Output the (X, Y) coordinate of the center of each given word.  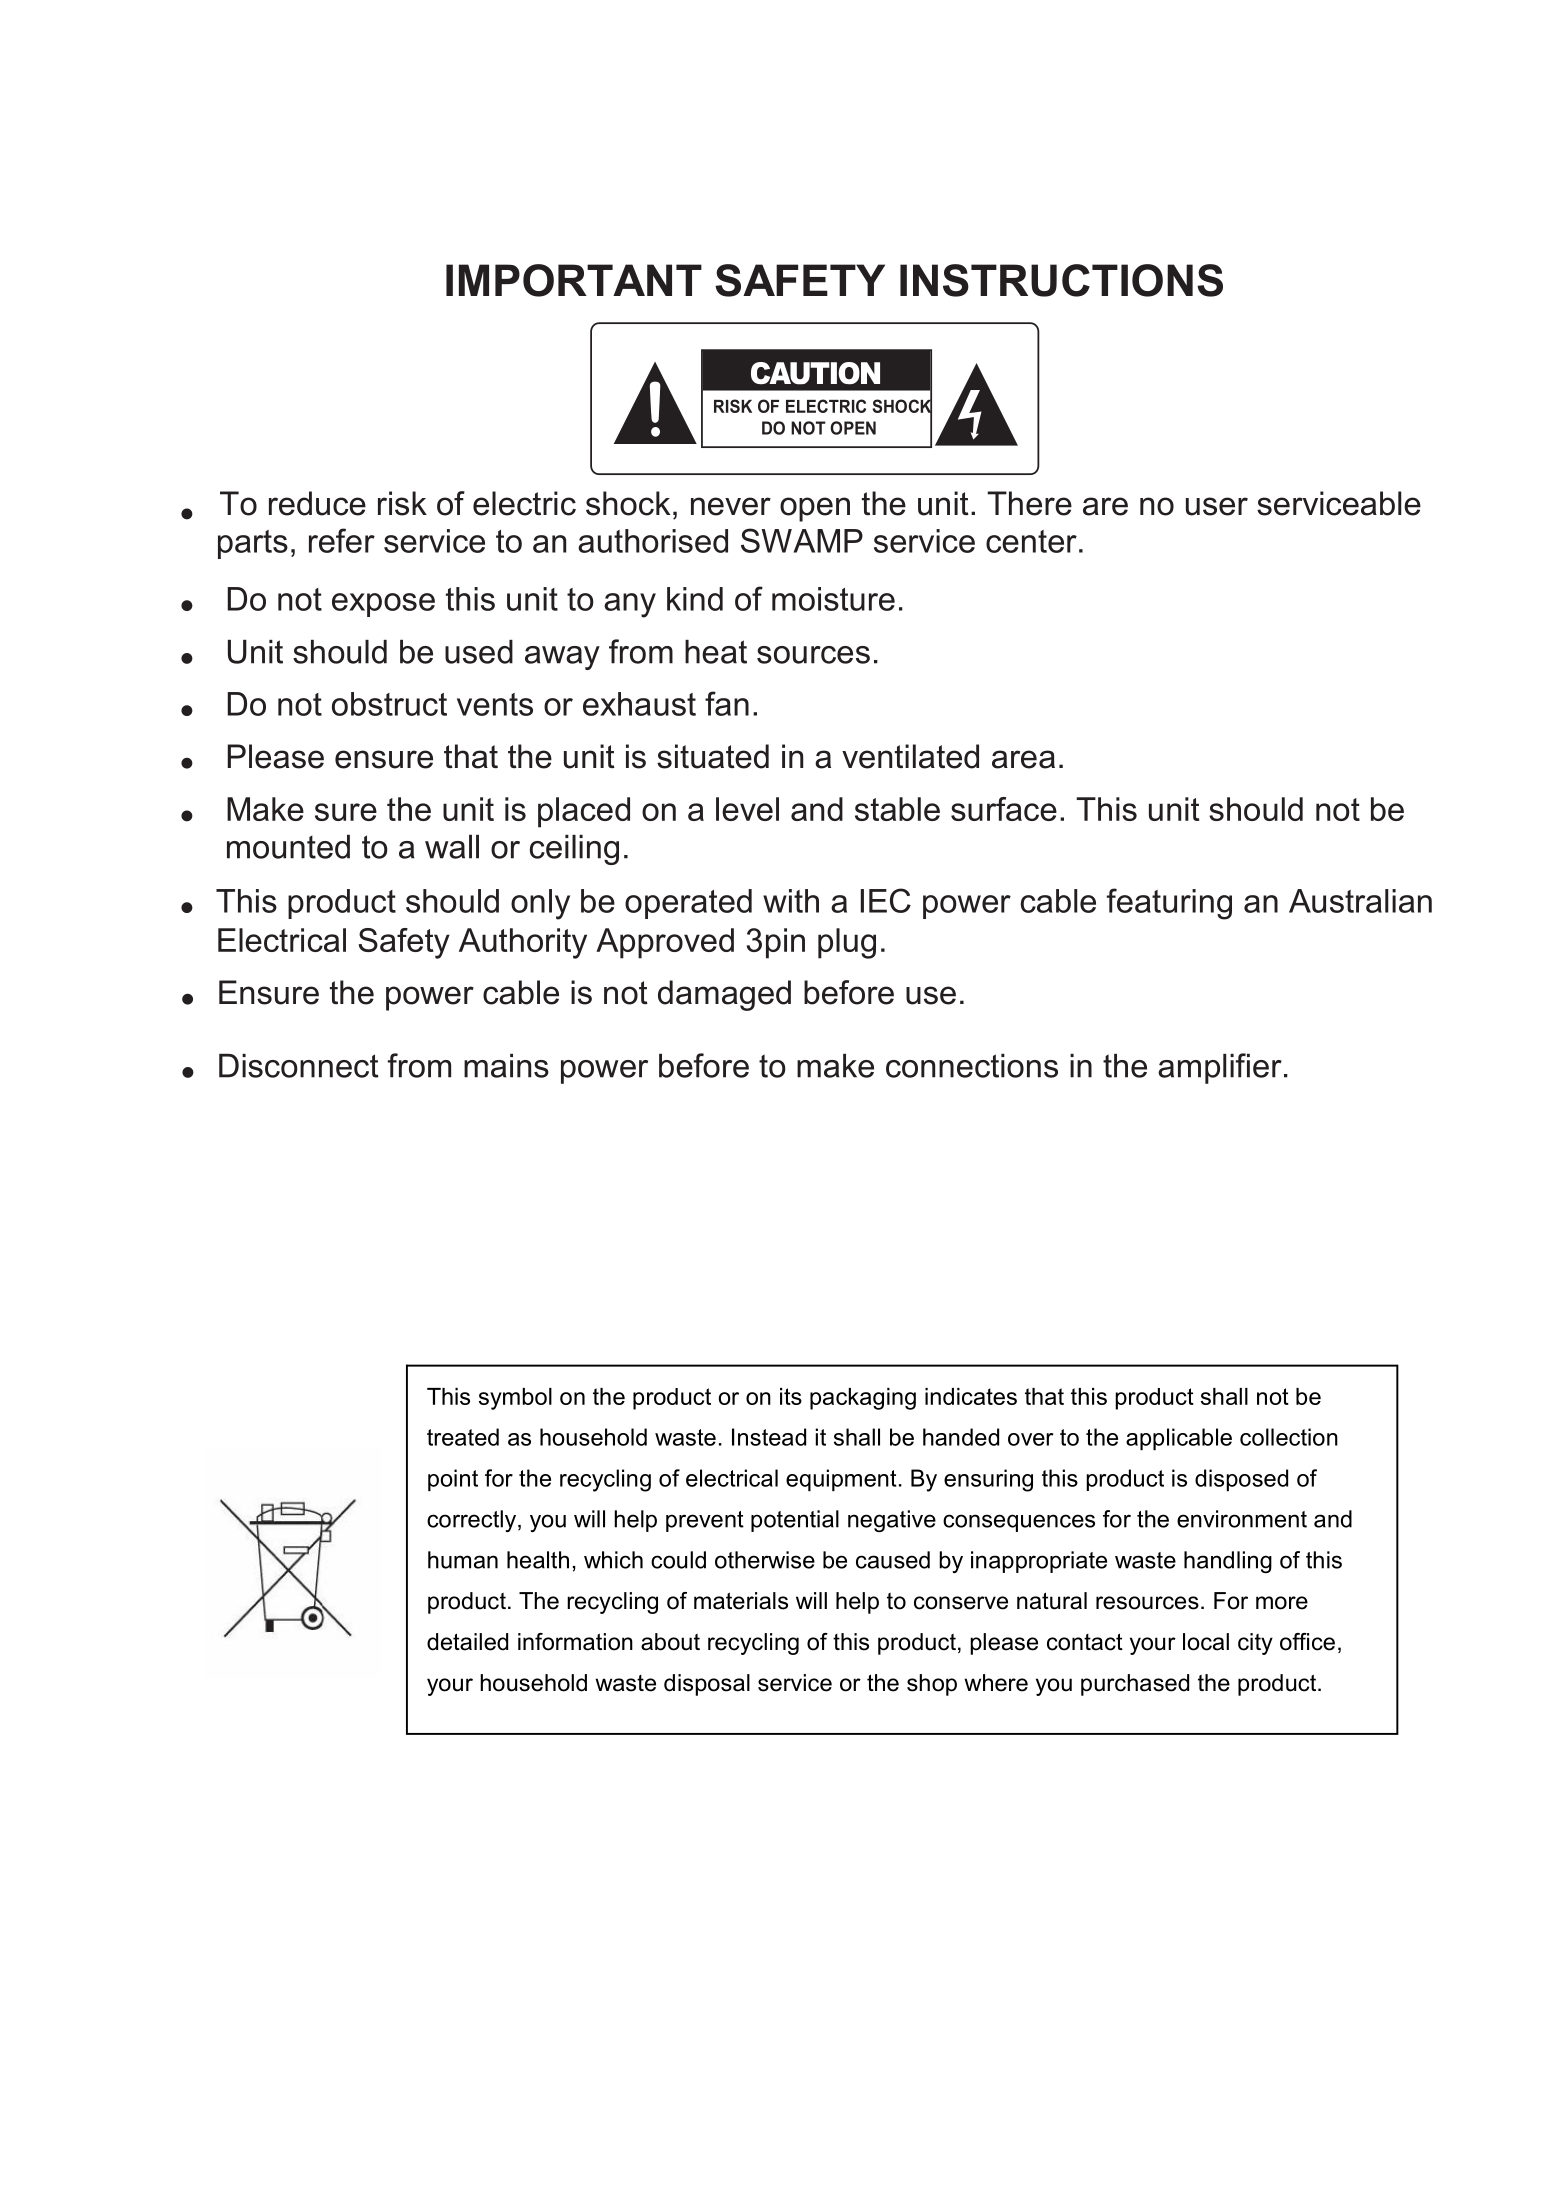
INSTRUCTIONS (1061, 280)
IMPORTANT (574, 280)
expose (383, 605)
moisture (833, 599)
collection (1289, 1437)
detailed (467, 1642)
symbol (515, 1399)
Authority (523, 943)
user (1217, 506)
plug (847, 943)
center (1031, 541)
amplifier (1220, 1068)
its (791, 1396)
